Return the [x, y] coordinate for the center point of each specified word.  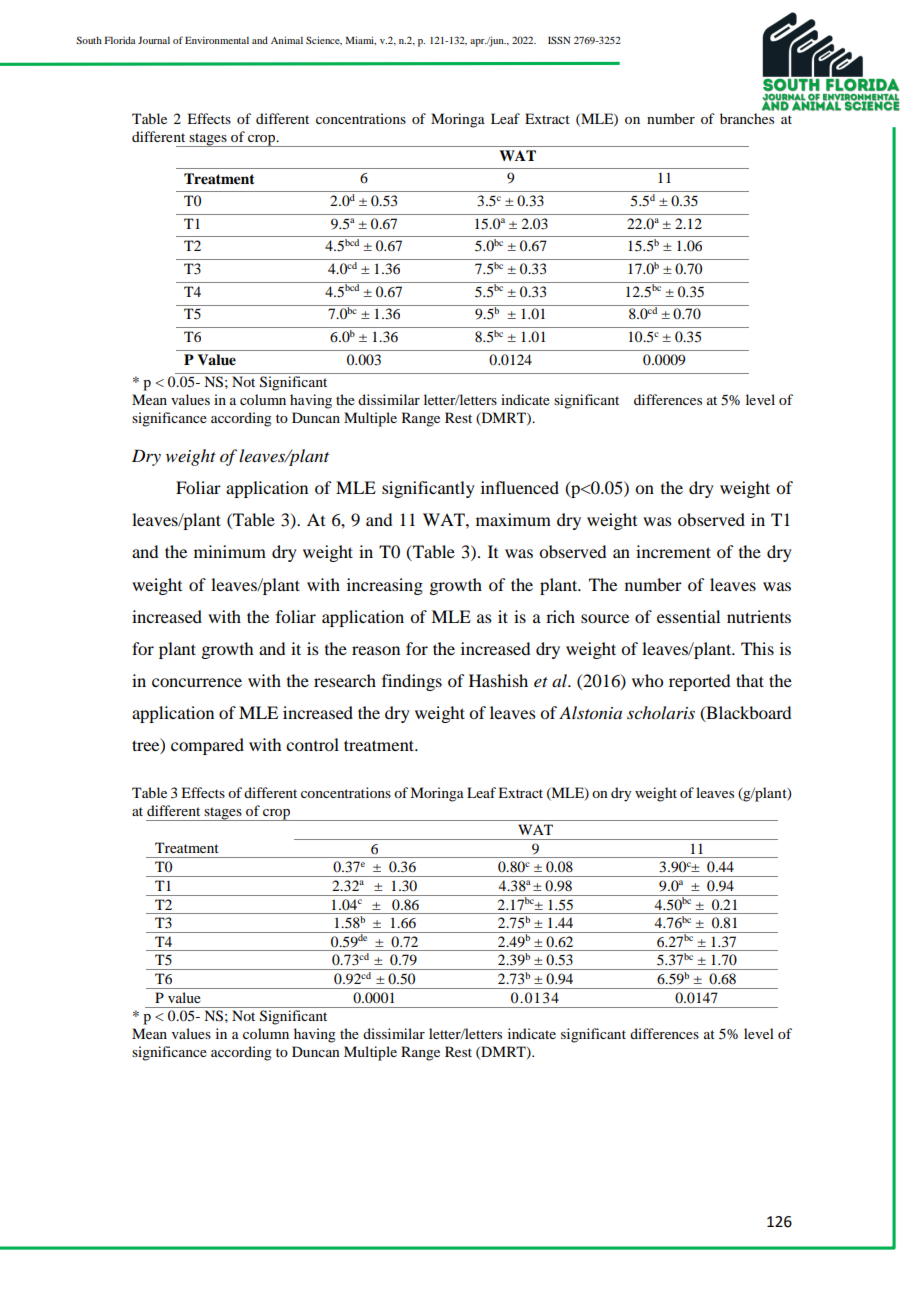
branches [747, 118]
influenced [520, 487]
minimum [230, 551]
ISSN [559, 40]
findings [412, 682]
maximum [513, 519]
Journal [154, 40]
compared [207, 746]
